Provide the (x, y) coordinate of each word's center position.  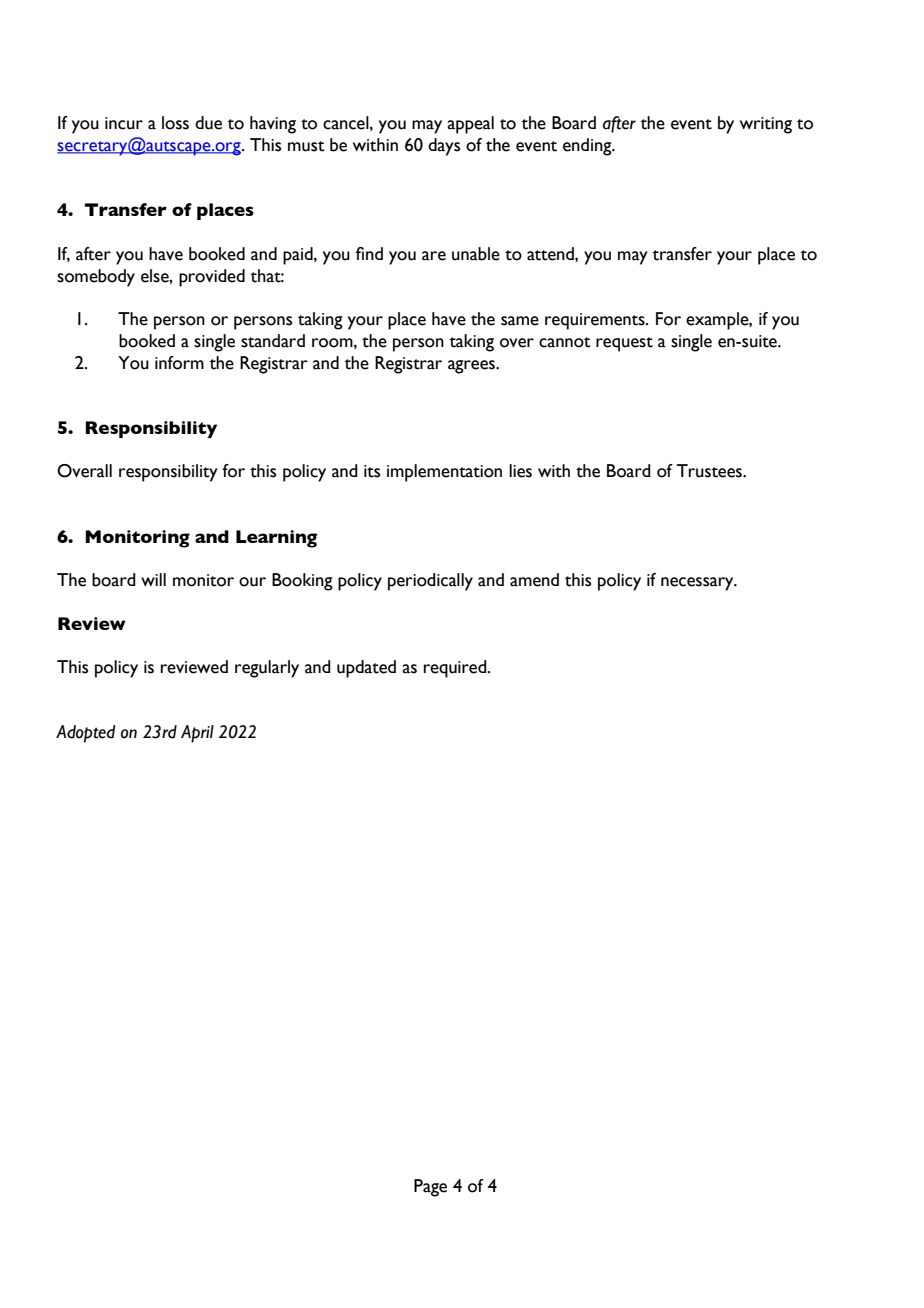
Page (430, 1188)
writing (766, 125)
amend (534, 580)
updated (366, 669)
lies (520, 471)
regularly (267, 669)
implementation (444, 473)
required (456, 669)
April (197, 734)
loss (175, 123)
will (153, 579)
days (444, 147)
